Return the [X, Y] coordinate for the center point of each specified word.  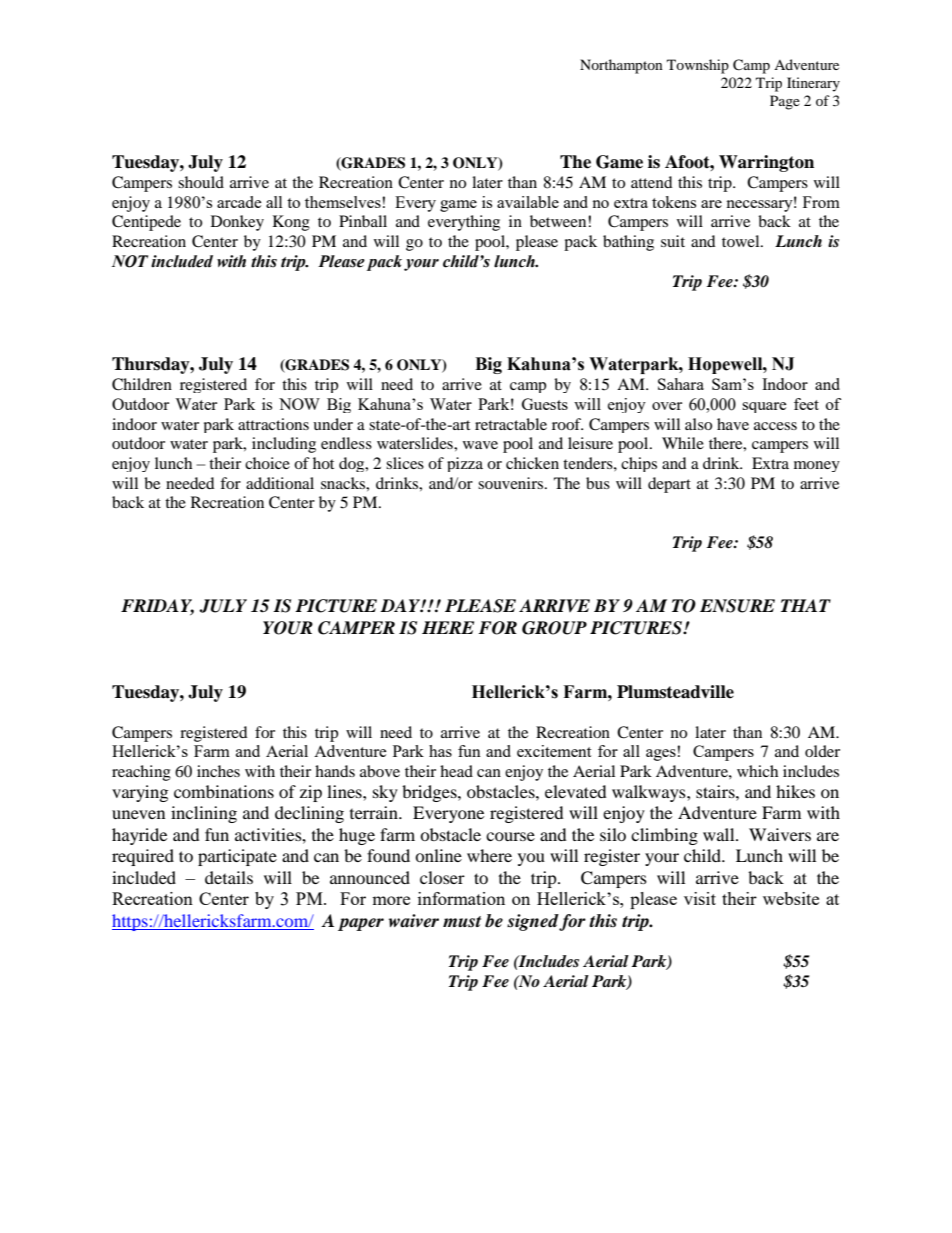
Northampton [621, 66]
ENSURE [737, 606]
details [229, 877]
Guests [545, 404]
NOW [299, 404]
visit [700, 898]
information [461, 898]
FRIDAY [157, 607]
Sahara [681, 384]
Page [785, 102]
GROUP [554, 628]
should [201, 182]
